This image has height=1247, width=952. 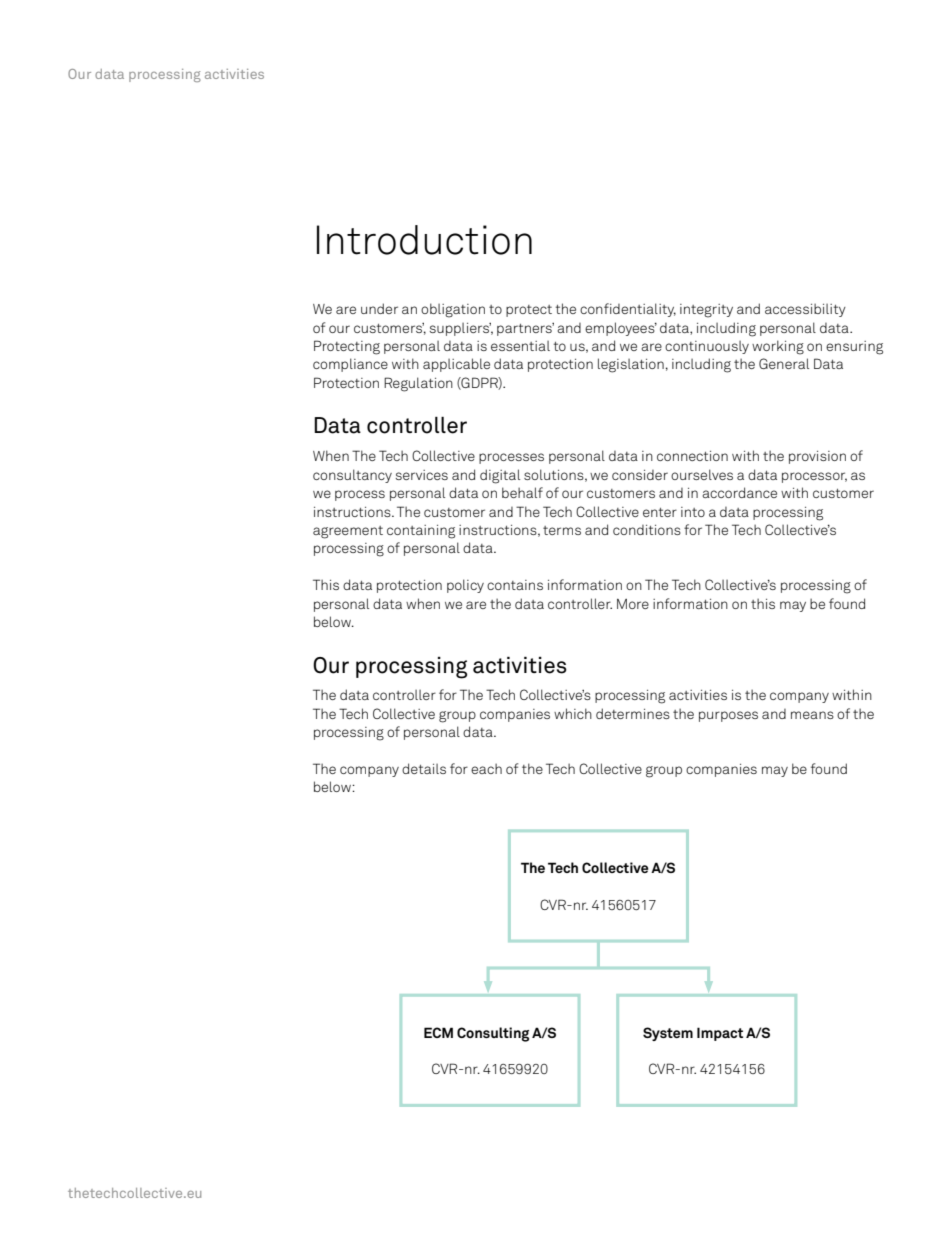 I want to click on More, so click(x=633, y=604).
